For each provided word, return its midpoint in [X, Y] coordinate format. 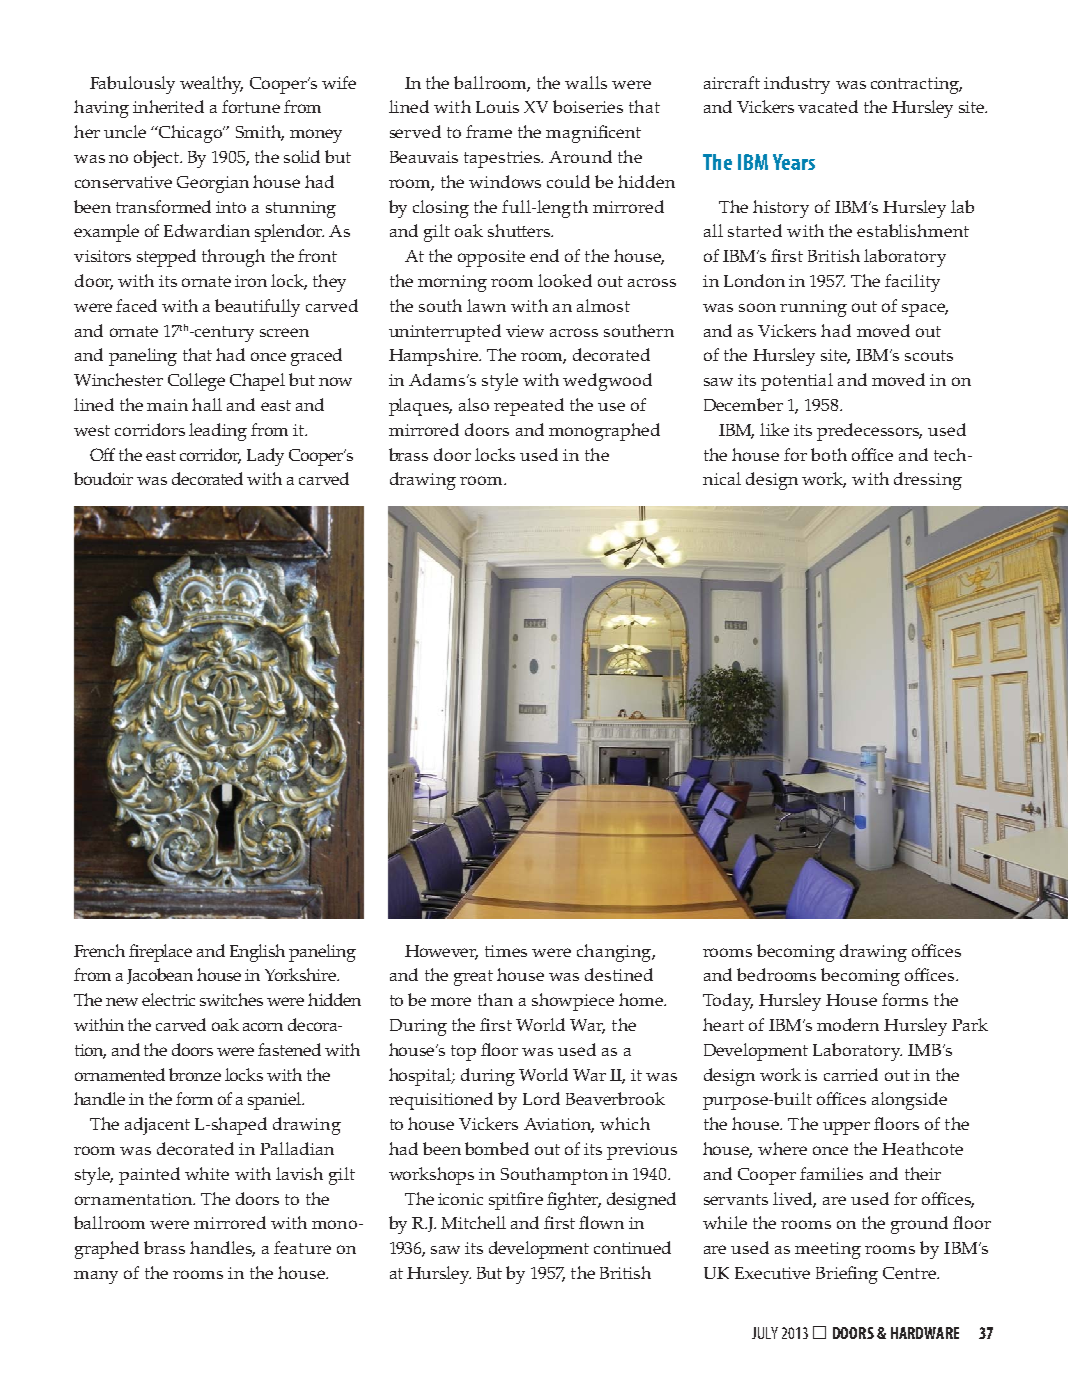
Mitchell [473, 1222]
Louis [497, 107]
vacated [828, 106]
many [96, 1277]
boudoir [103, 478]
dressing [928, 481]
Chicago [191, 134]
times [506, 951]
